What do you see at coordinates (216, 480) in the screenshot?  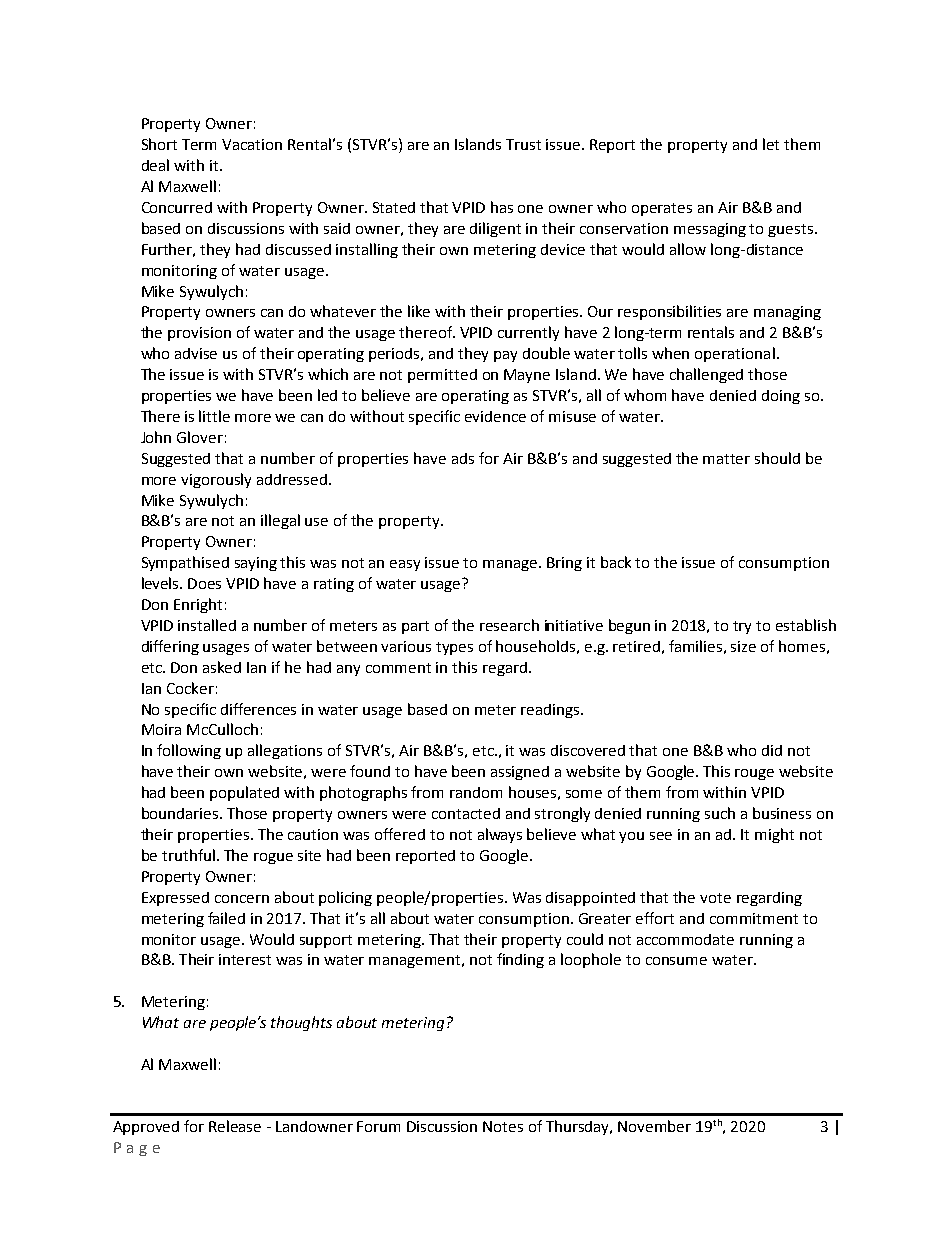 I see `vigorously` at bounding box center [216, 480].
